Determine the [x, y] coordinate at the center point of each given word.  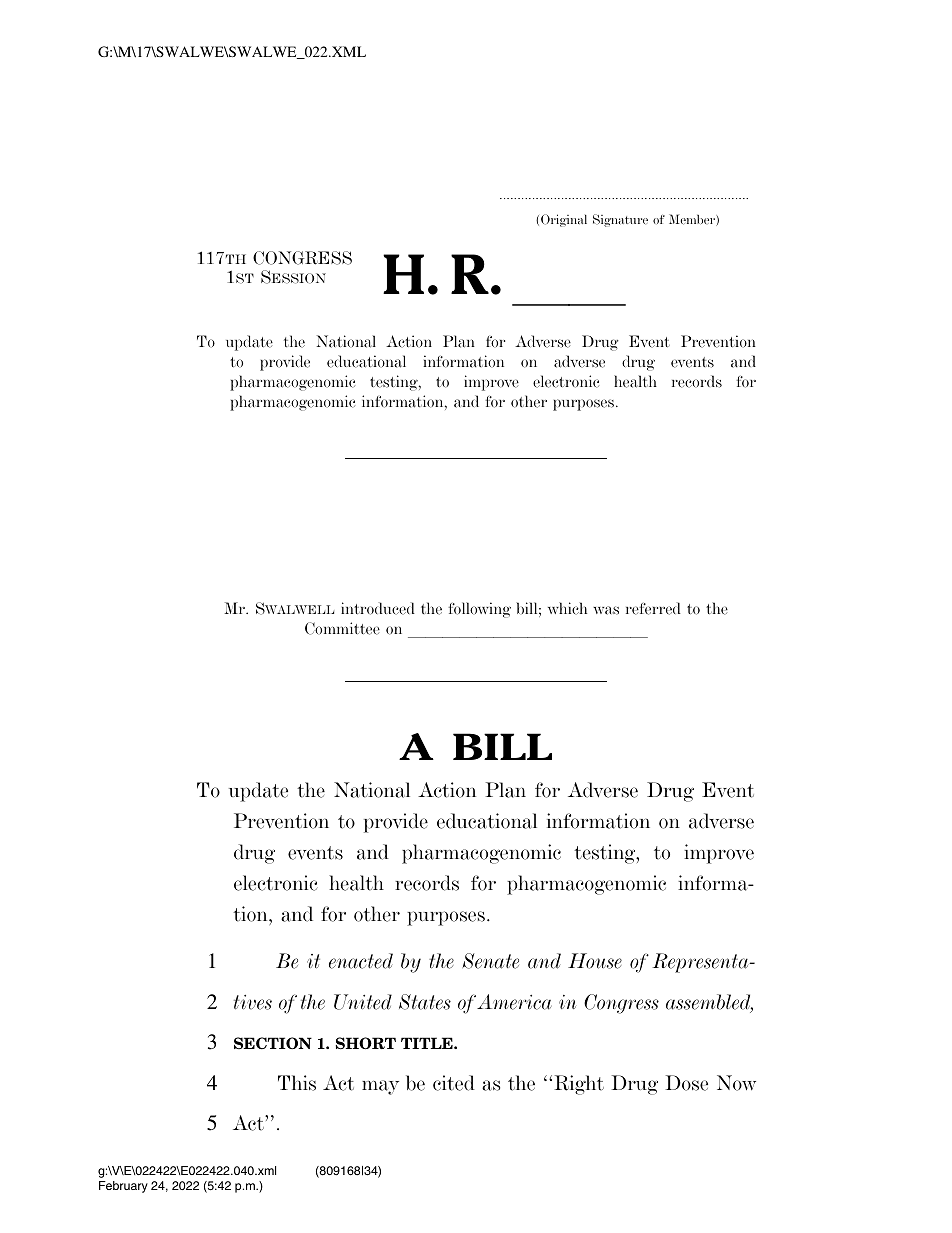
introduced [378, 608]
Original [564, 220]
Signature [620, 220]
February [123, 1187]
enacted [361, 961]
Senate [490, 961]
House [595, 961]
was [606, 610]
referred [653, 608]
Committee [342, 628]
